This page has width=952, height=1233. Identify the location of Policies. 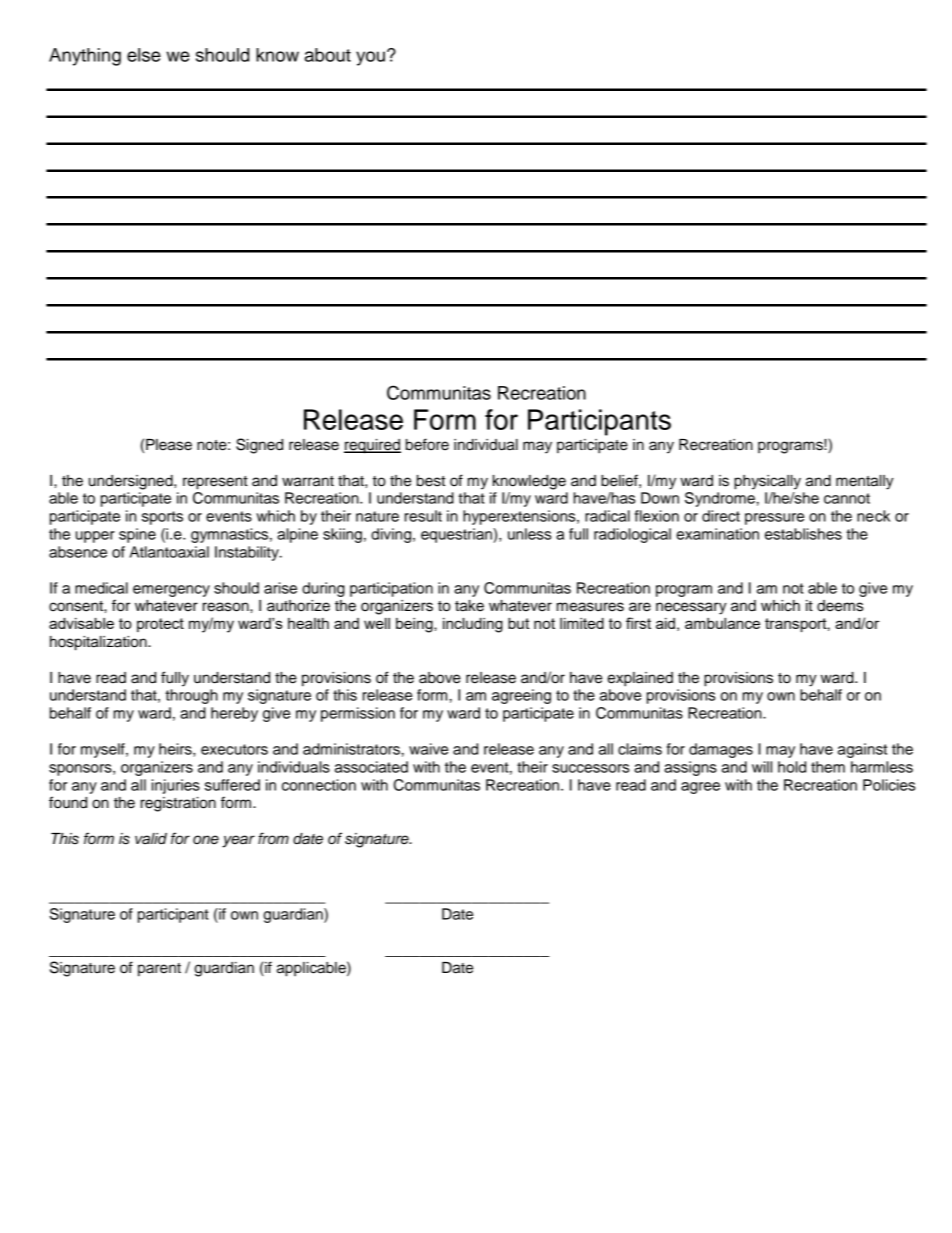
(889, 785).
